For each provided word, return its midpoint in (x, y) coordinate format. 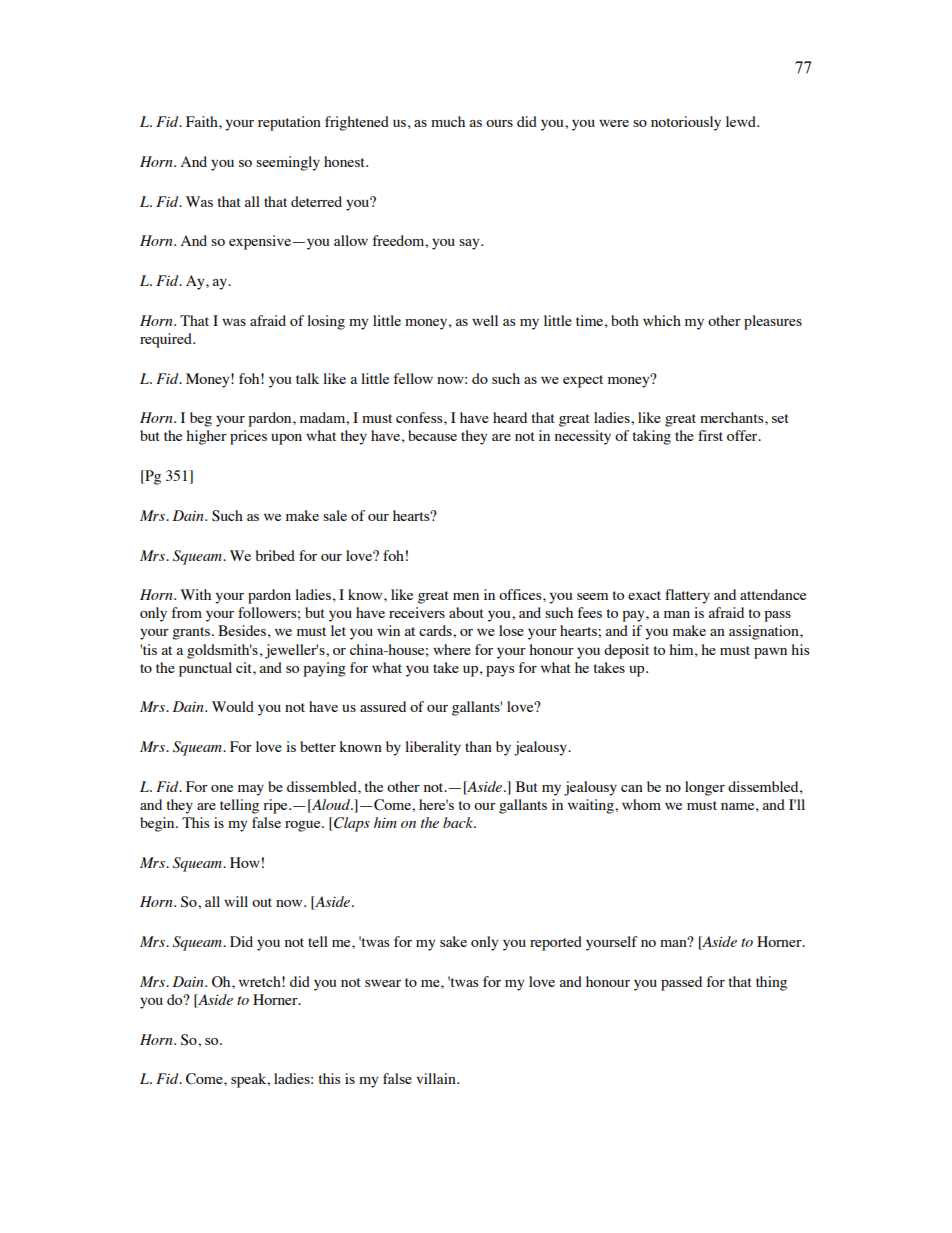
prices (248, 437)
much (448, 121)
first (710, 435)
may (251, 790)
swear (383, 983)
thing (771, 983)
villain (437, 1078)
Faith (203, 121)
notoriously (686, 123)
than (478, 746)
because (432, 435)
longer (705, 788)
